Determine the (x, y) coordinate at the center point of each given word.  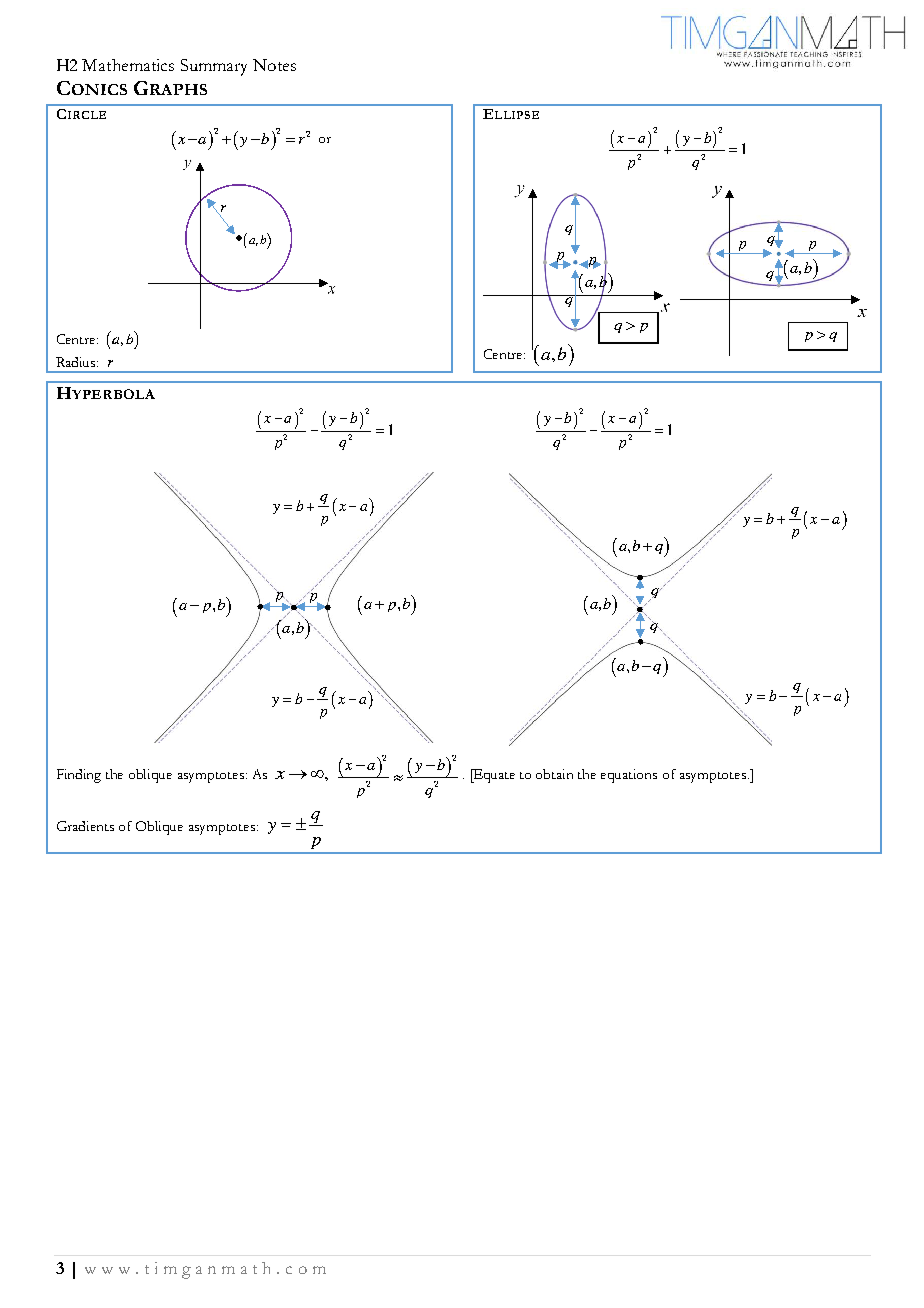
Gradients (85, 826)
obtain (554, 774)
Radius (77, 362)
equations (629, 776)
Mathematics (128, 65)
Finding (79, 776)
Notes (274, 65)
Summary (214, 67)
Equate (493, 776)
